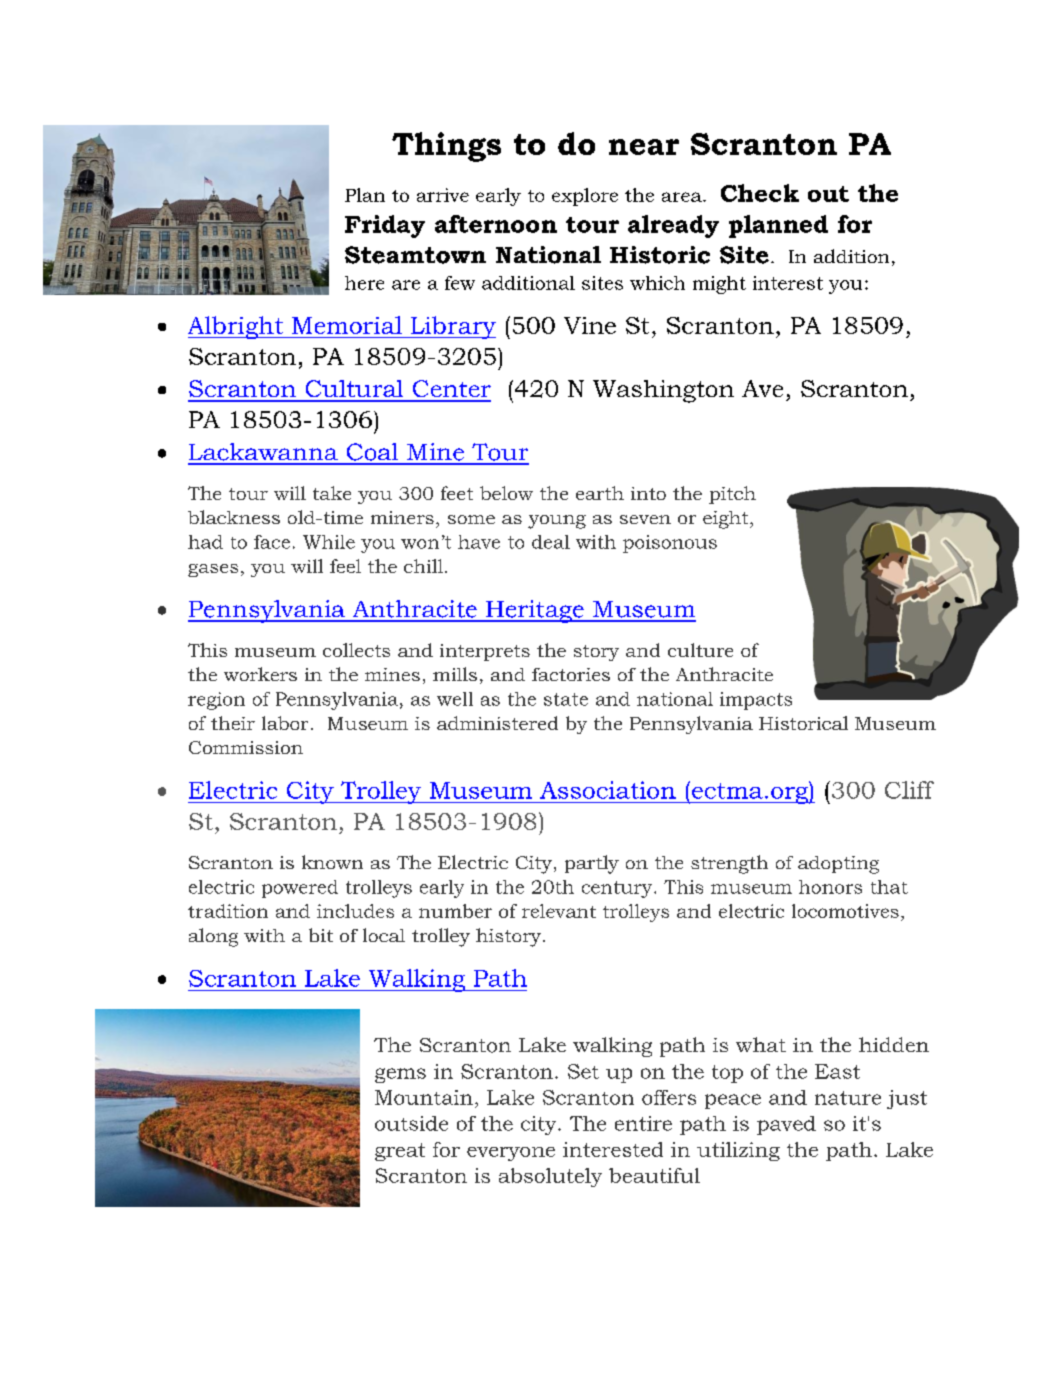 Image resolution: width=1064 pixels, height=1377 pixels. What do you see at coordinates (732, 495) in the page?
I see `pitch` at bounding box center [732, 495].
